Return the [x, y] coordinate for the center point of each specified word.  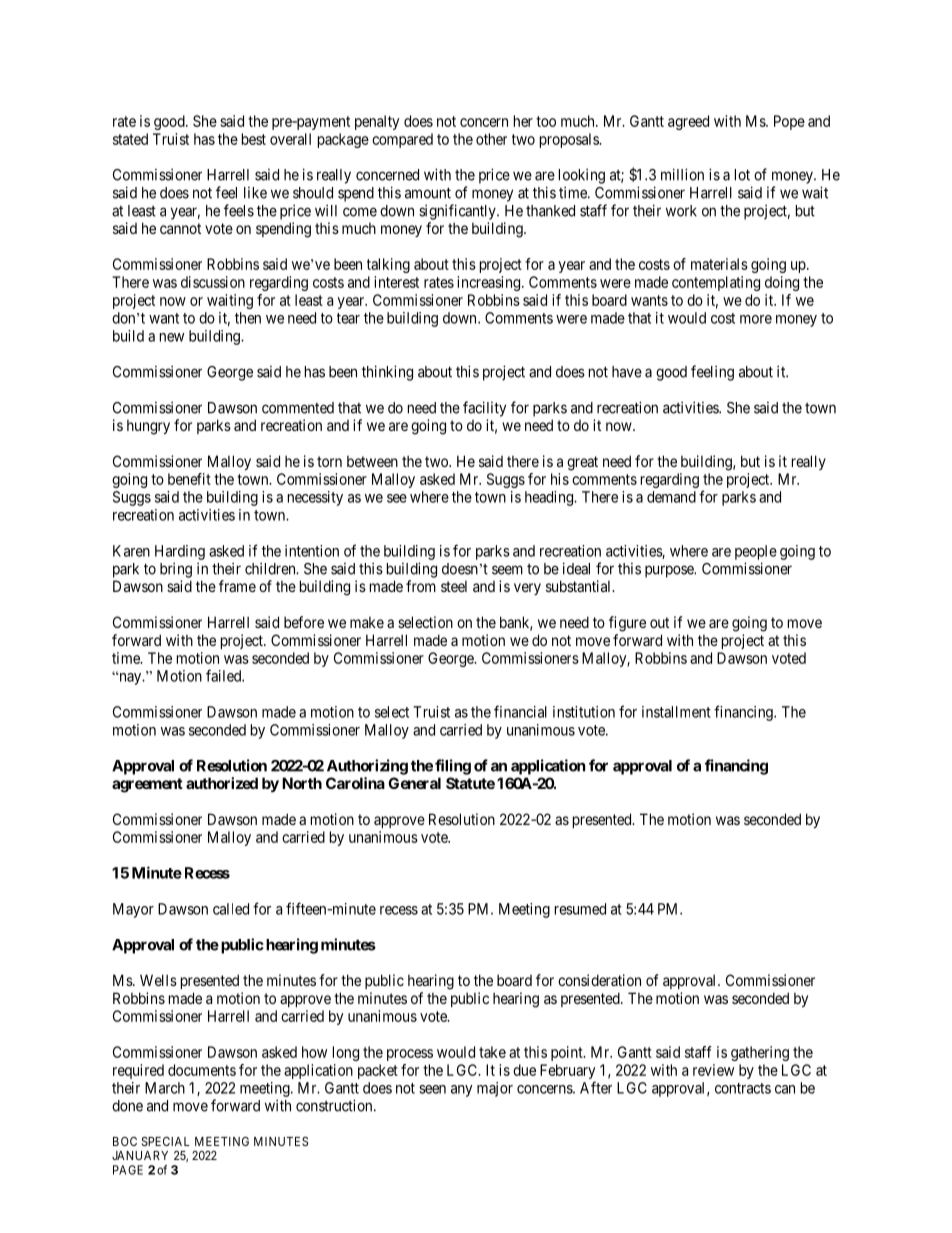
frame [237, 586]
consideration [599, 980]
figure [627, 624]
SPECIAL [166, 1141]
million [682, 174]
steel [454, 586]
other [491, 139]
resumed [580, 909]
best [254, 139]
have [627, 372]
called [231, 909]
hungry [148, 427]
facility [484, 409]
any [462, 1091]
